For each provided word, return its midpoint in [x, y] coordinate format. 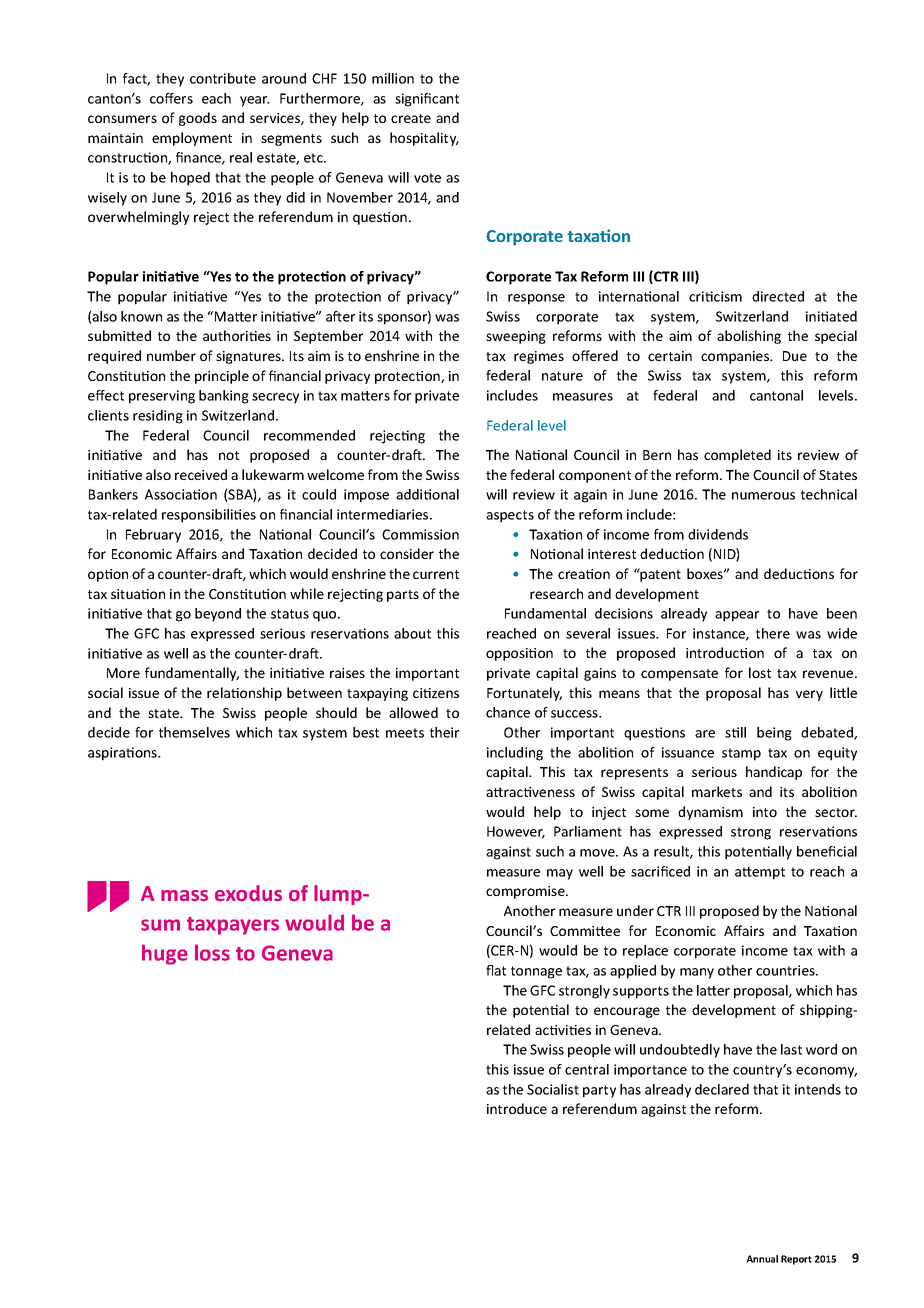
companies [736, 357]
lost [760, 672]
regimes [539, 357]
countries [786, 970]
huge [165, 954]
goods [198, 119]
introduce [517, 1108]
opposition [519, 654]
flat [496, 970]
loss [212, 952]
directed [778, 296]
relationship [244, 694]
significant [427, 100]
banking [224, 397]
